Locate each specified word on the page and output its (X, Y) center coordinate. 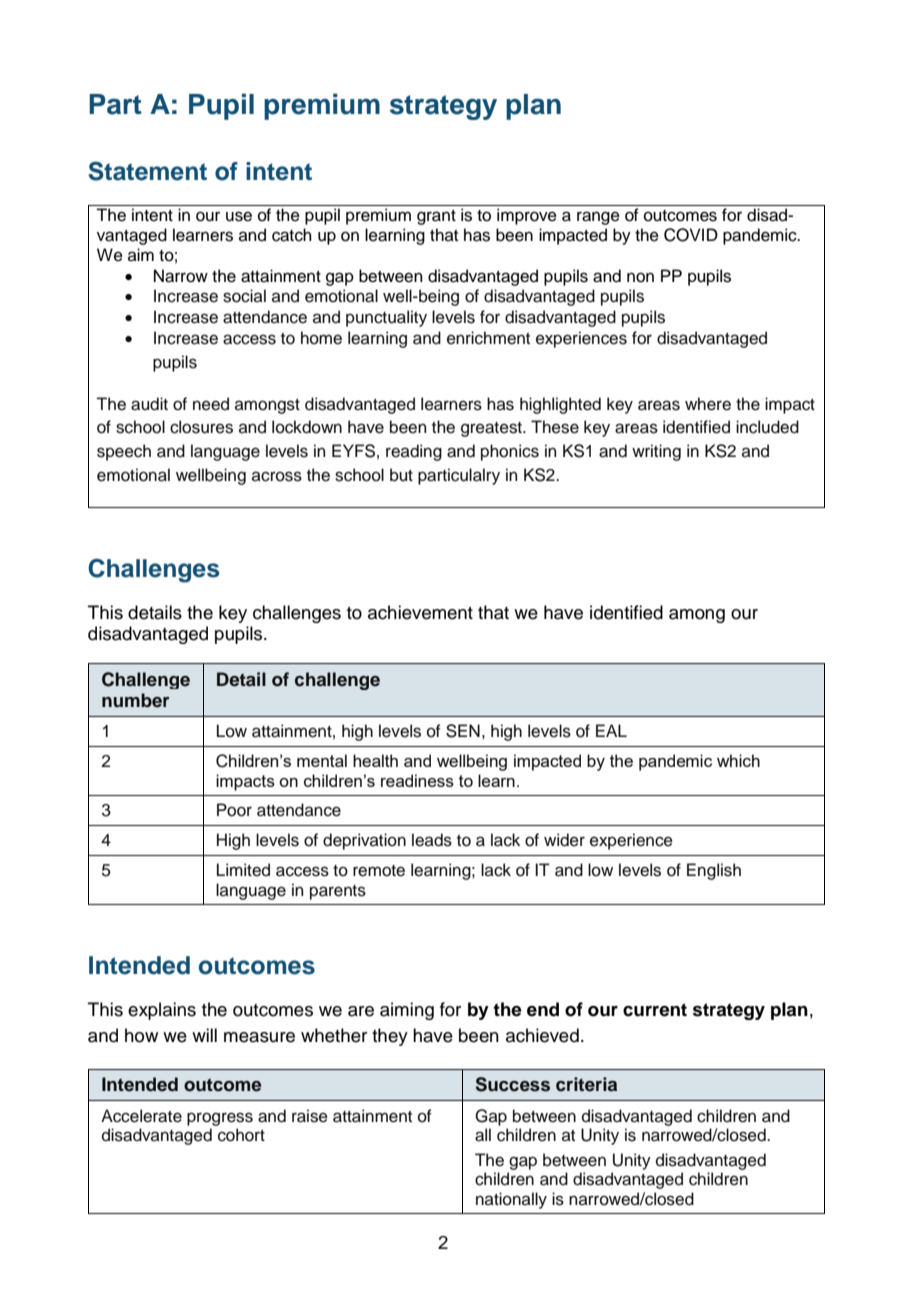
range (598, 218)
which (738, 760)
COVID (691, 235)
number (136, 700)
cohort (241, 1135)
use (239, 216)
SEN (463, 731)
